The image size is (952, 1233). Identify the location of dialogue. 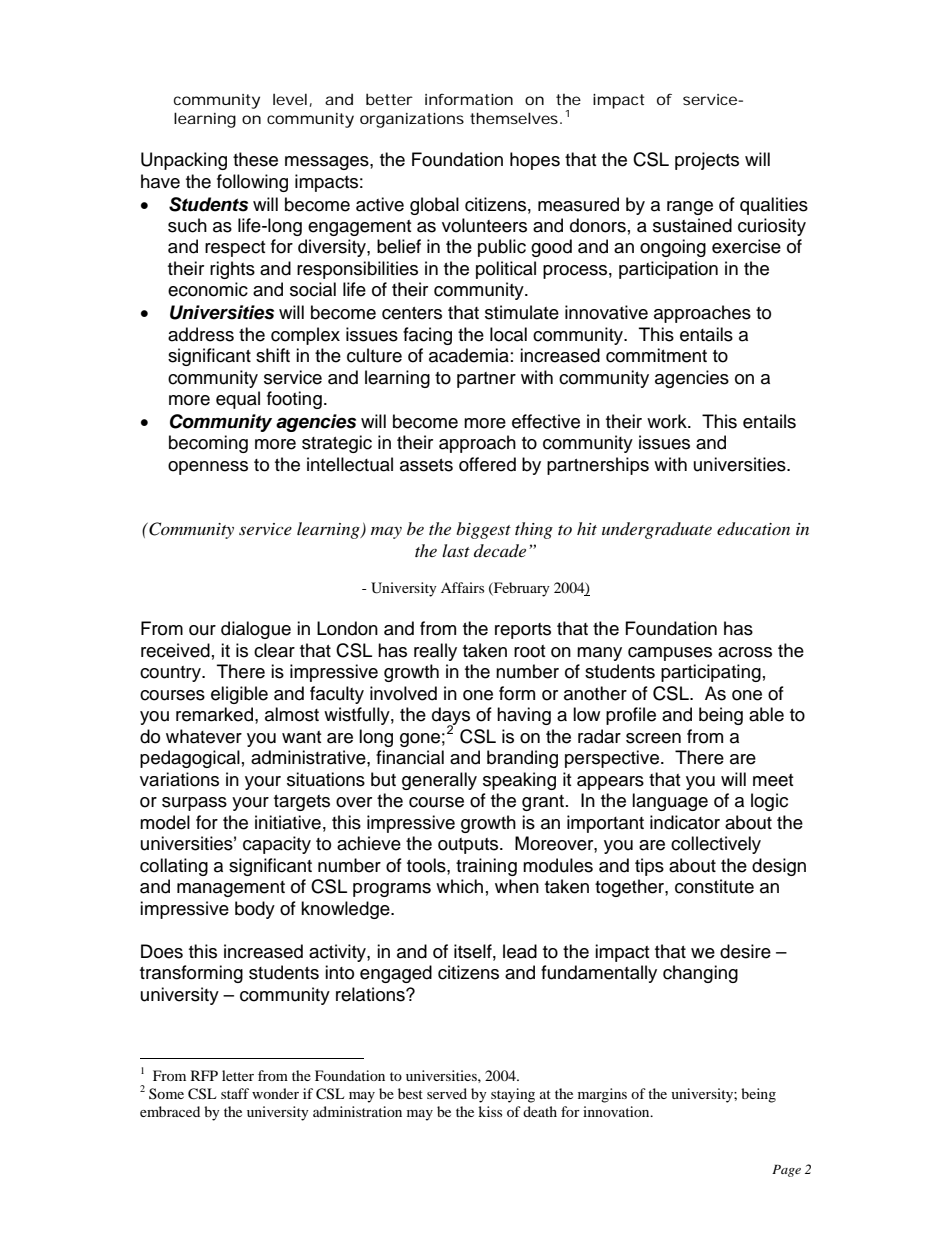
(256, 630).
